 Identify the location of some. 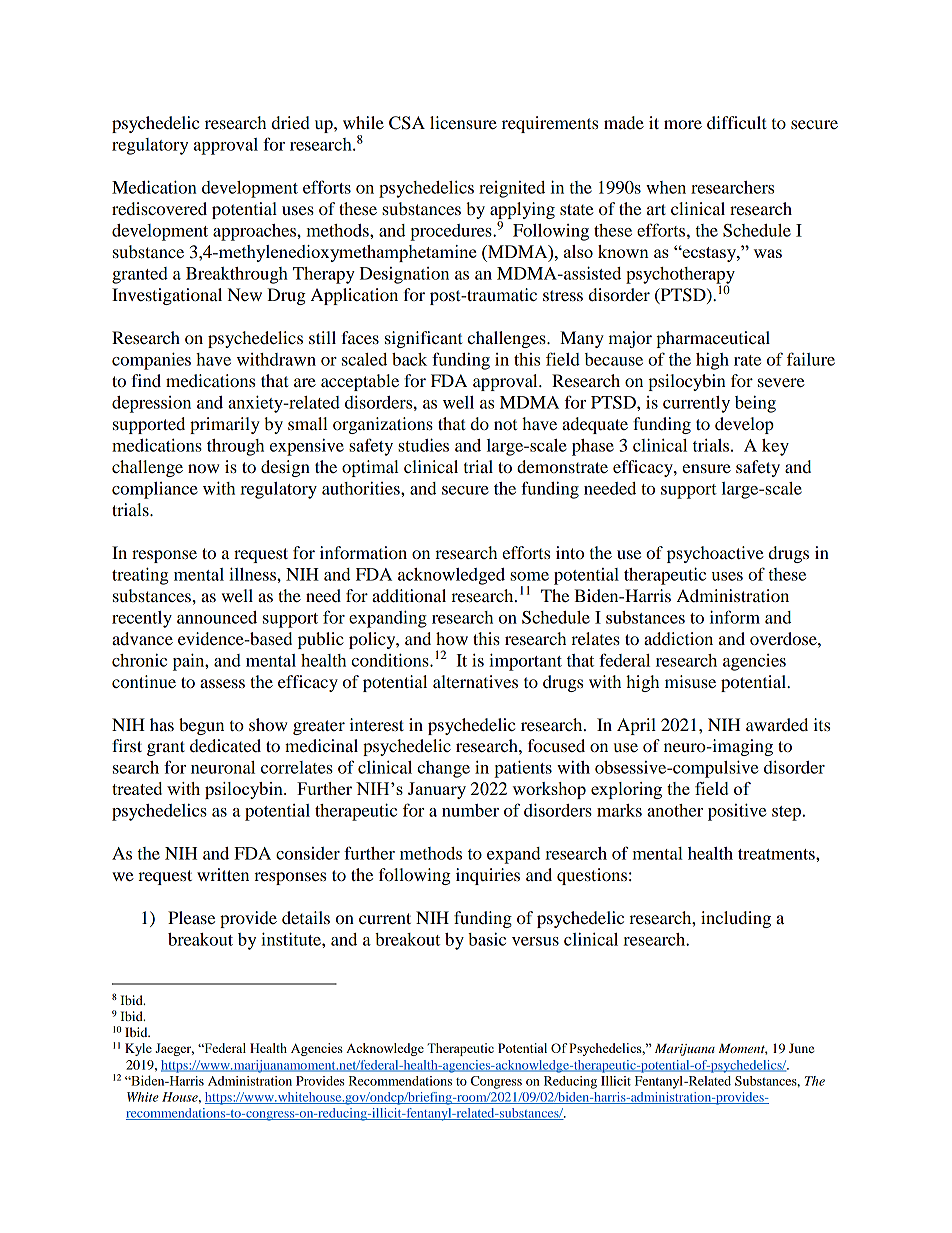
(529, 576).
